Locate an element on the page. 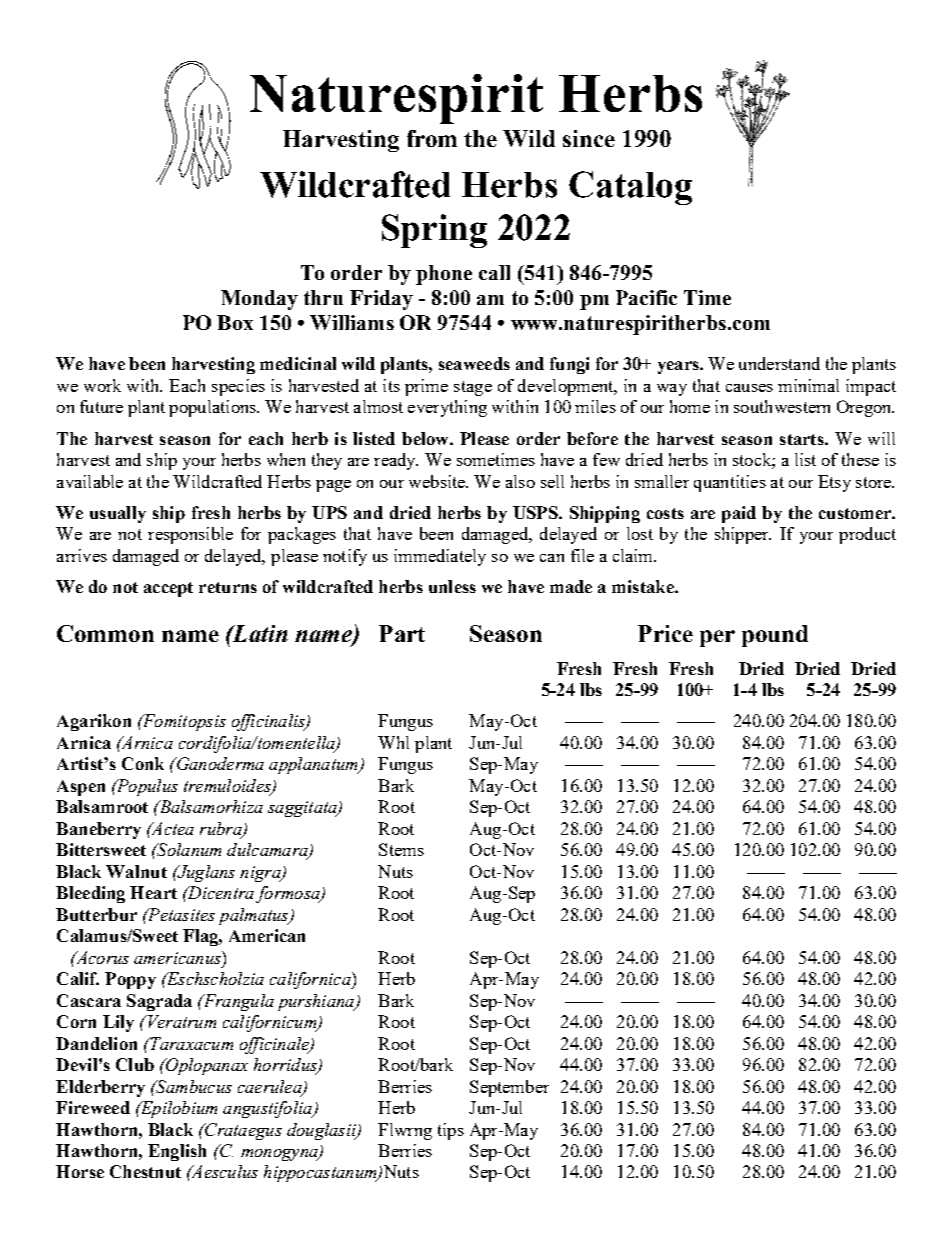 This page has height=1233, width=952. usually is located at coordinates (118, 514).
